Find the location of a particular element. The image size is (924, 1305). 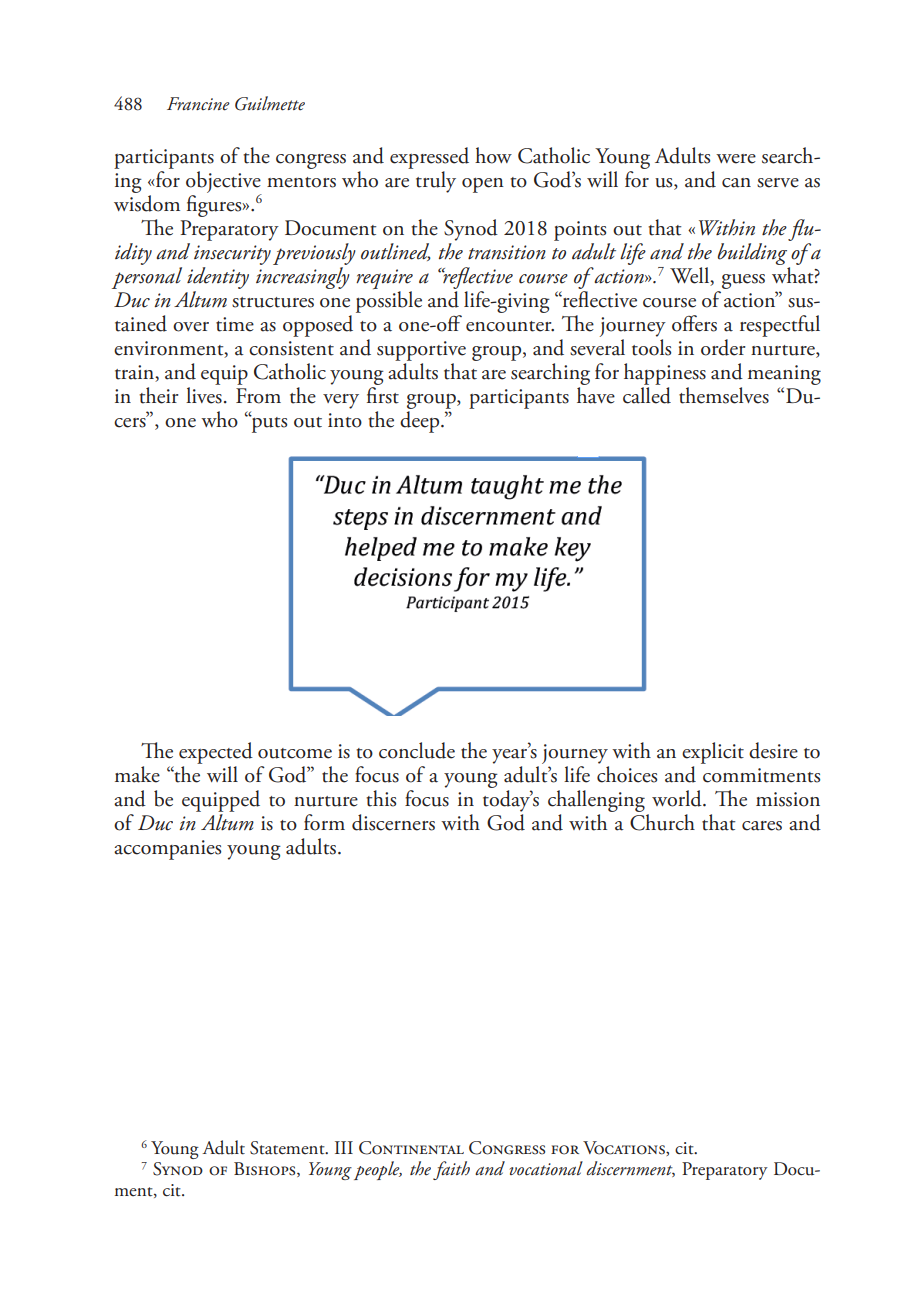

puts is located at coordinates (268, 423).
